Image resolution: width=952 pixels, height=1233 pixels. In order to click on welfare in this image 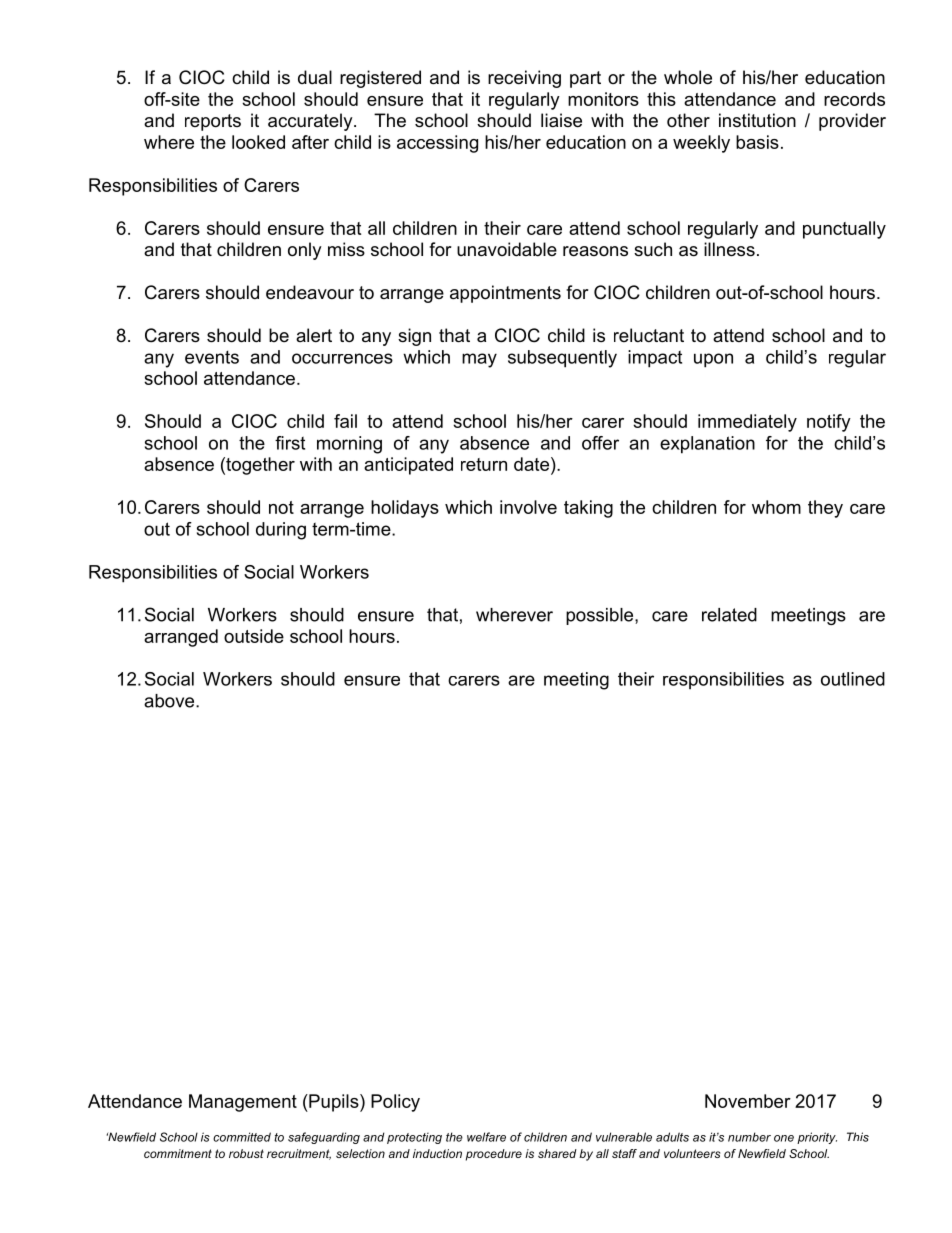, I will do `click(486, 1137)`.
